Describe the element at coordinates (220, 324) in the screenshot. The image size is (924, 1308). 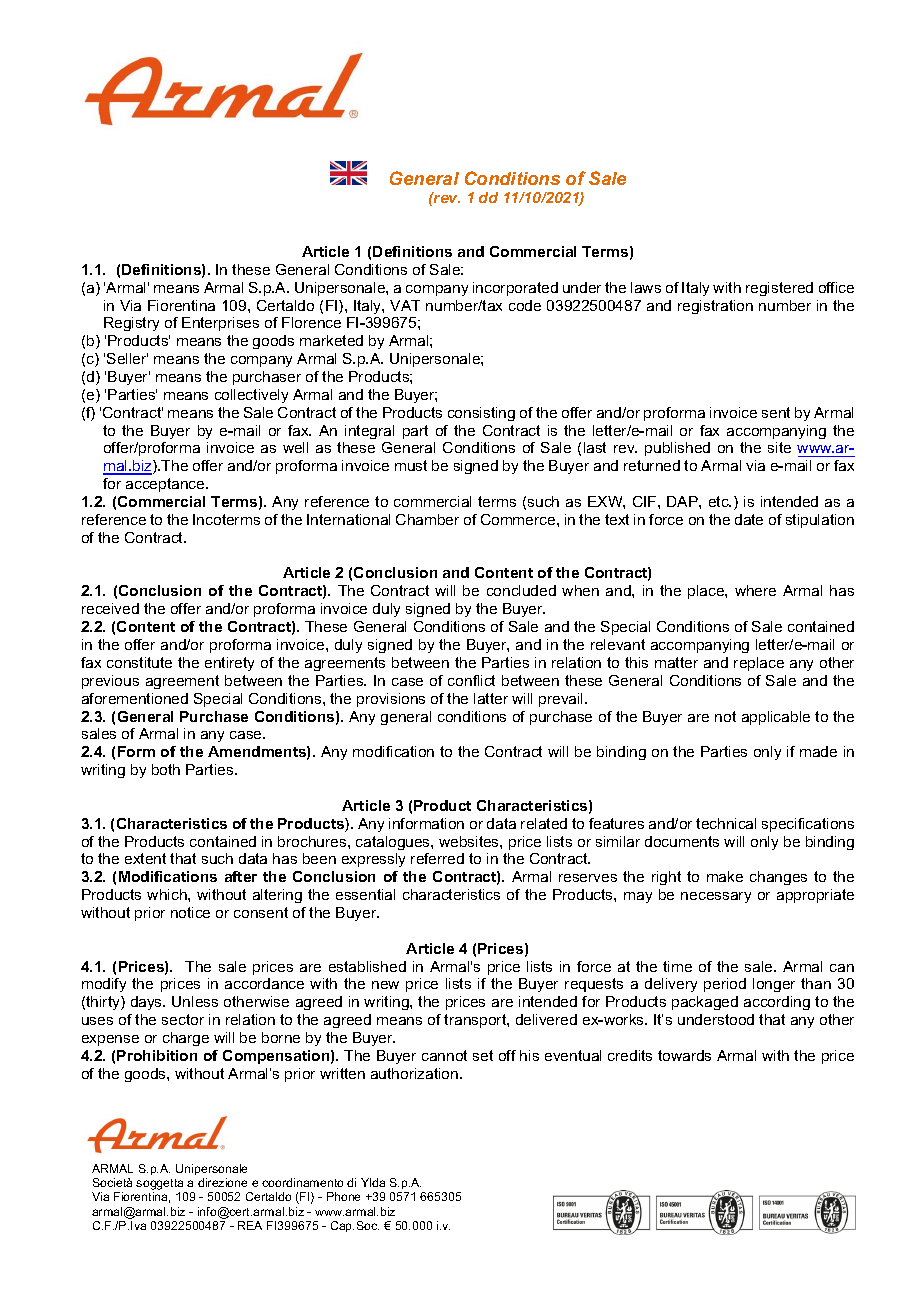
I see `Enterprises` at that location.
